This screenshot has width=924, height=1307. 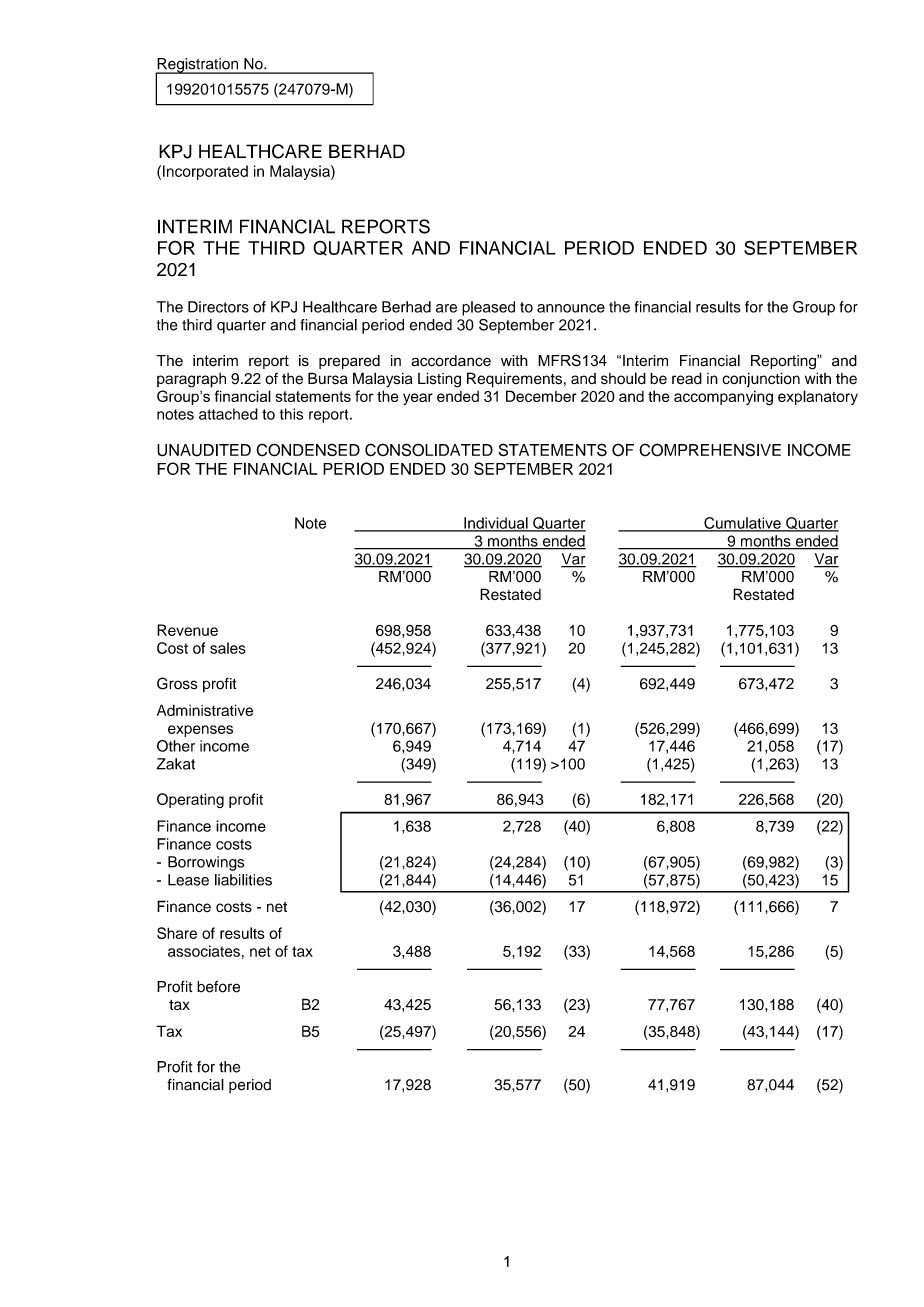 I want to click on announce, so click(x=571, y=308).
